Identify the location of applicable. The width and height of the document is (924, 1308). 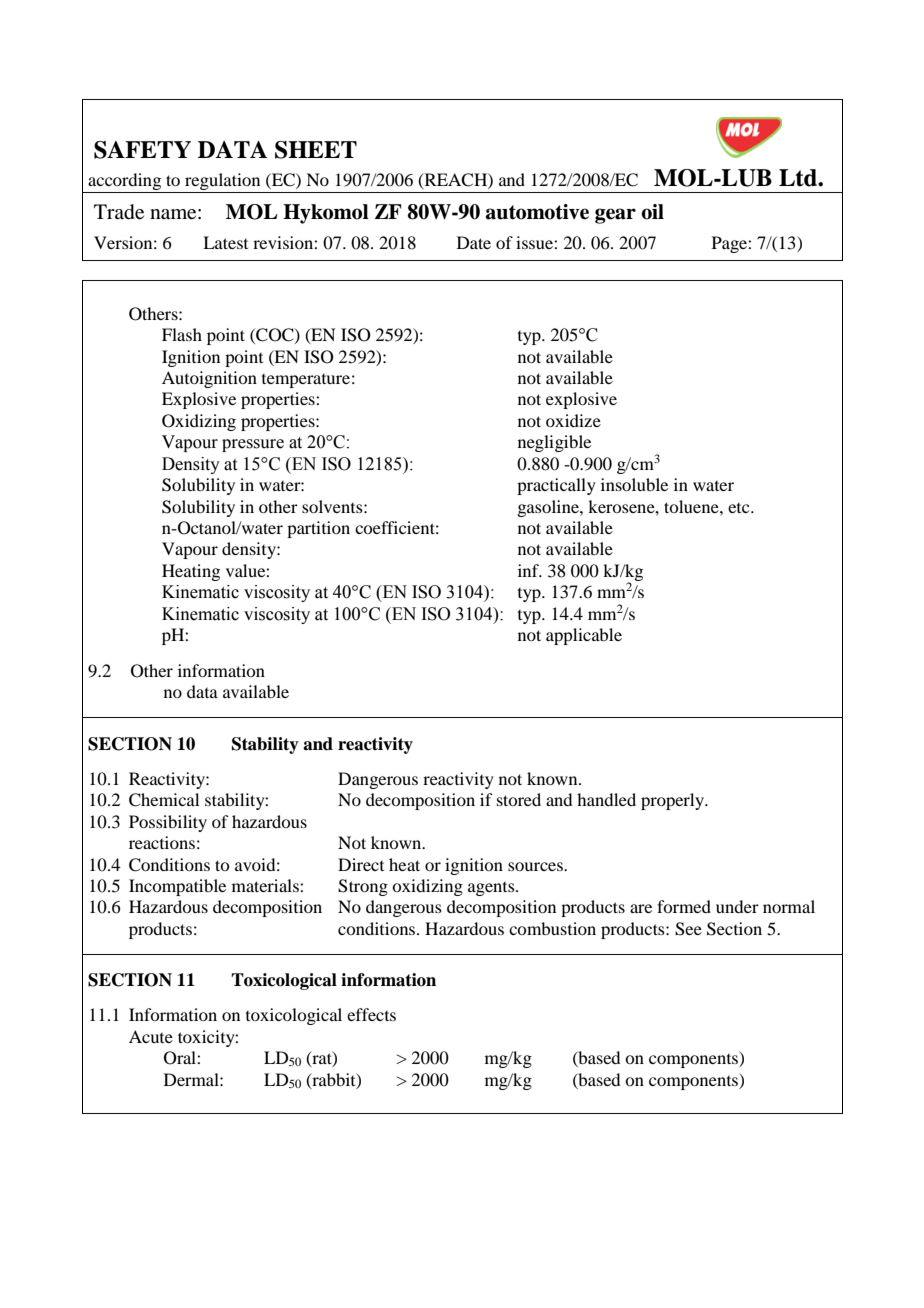
(584, 636).
